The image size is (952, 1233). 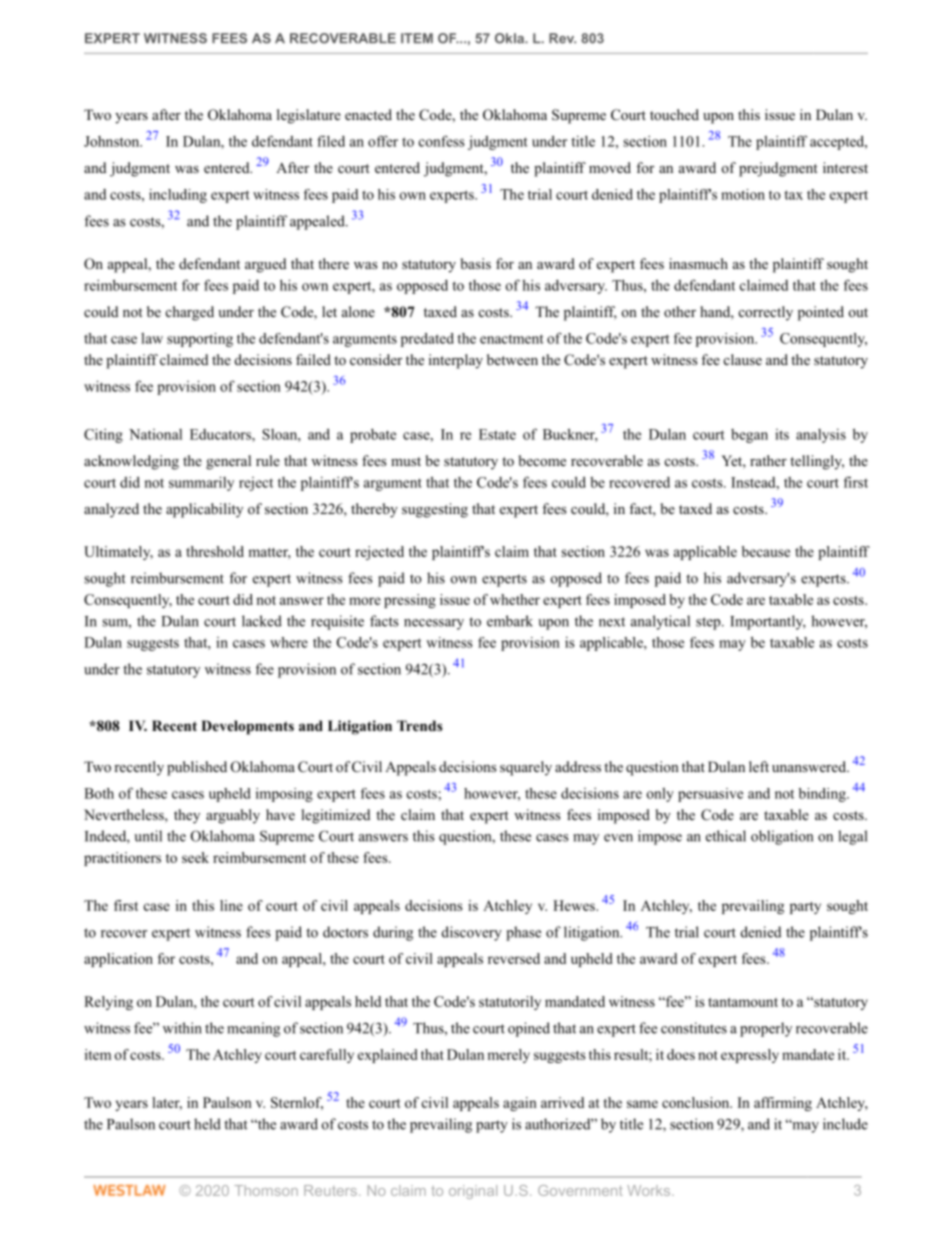 I want to click on embark, so click(x=510, y=621).
